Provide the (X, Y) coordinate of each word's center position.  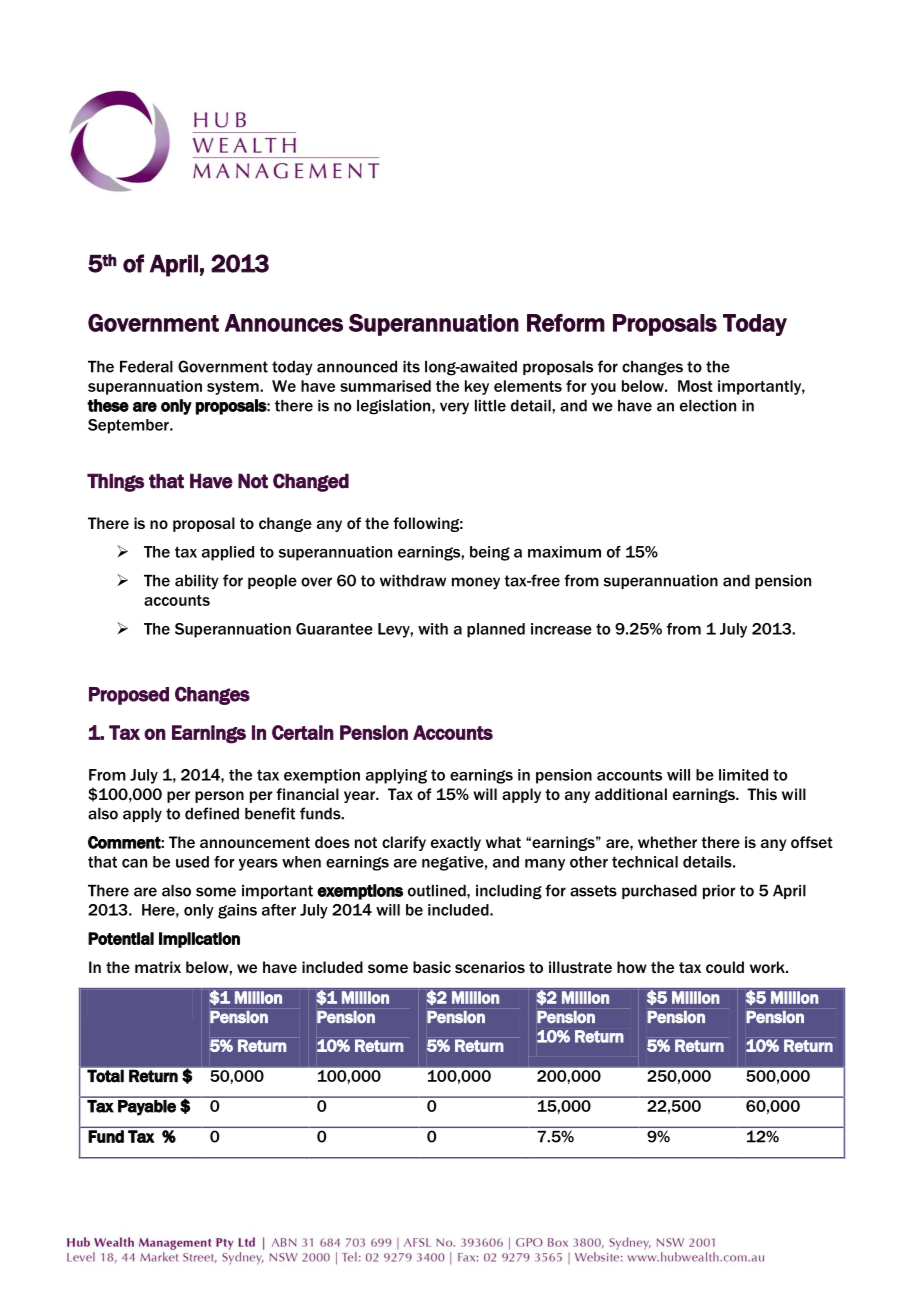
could (725, 967)
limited (743, 775)
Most (695, 386)
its (411, 367)
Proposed (129, 696)
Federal (146, 367)
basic (432, 967)
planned (496, 630)
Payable (147, 1108)
